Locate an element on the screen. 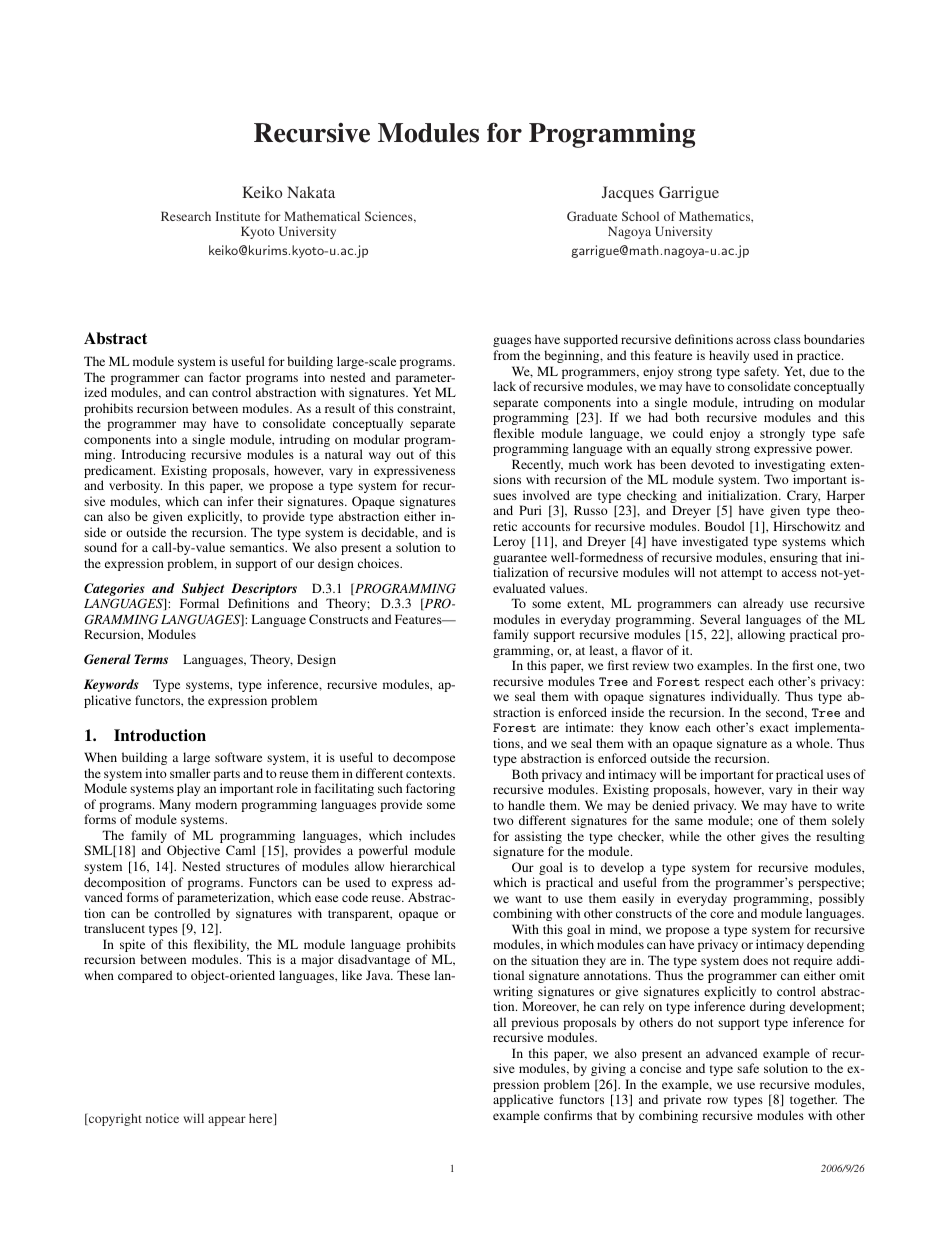 This screenshot has width=952, height=1233. School is located at coordinates (640, 216).
